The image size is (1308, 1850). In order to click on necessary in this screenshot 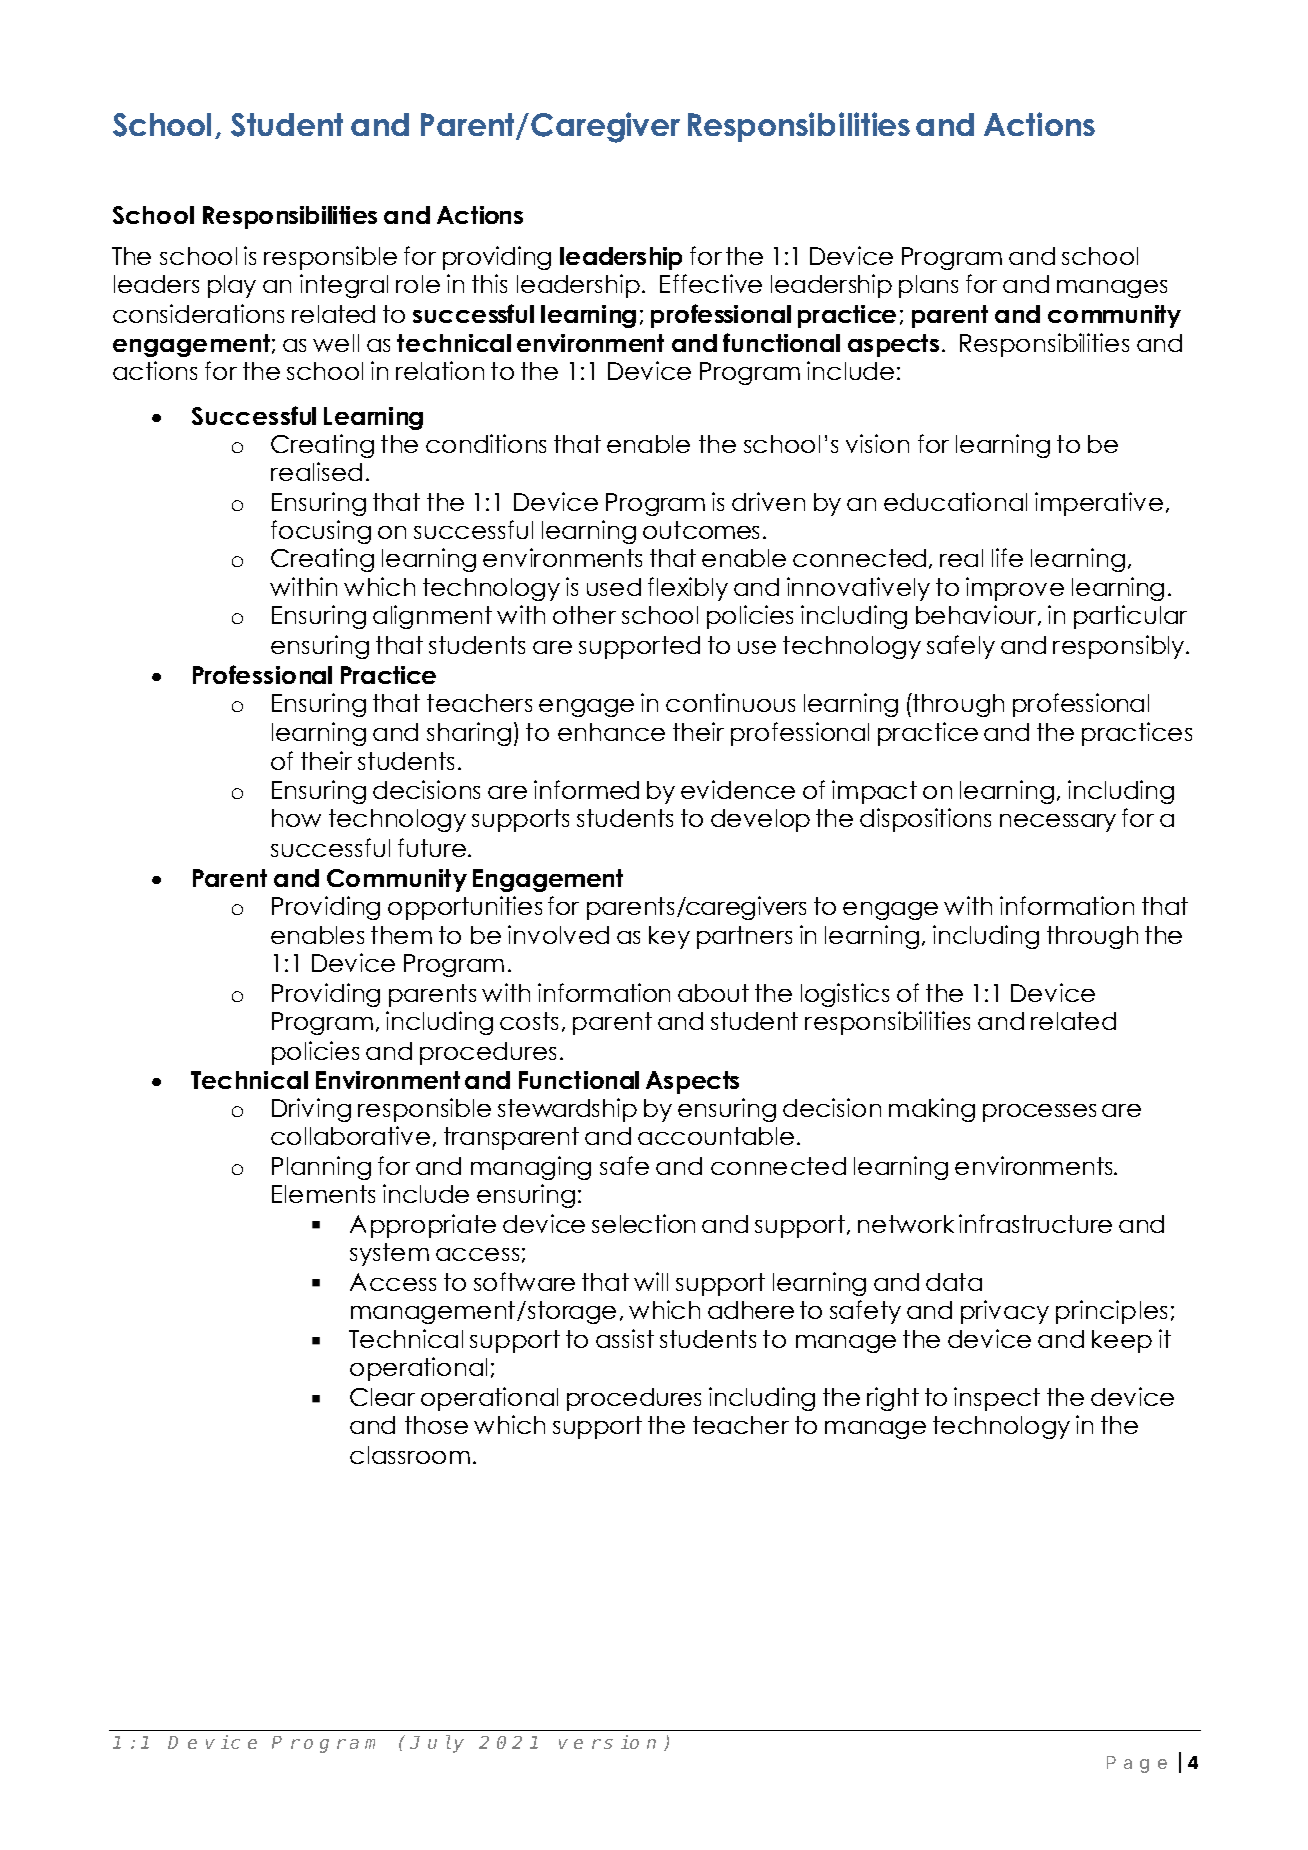, I will do `click(1058, 823)`.
